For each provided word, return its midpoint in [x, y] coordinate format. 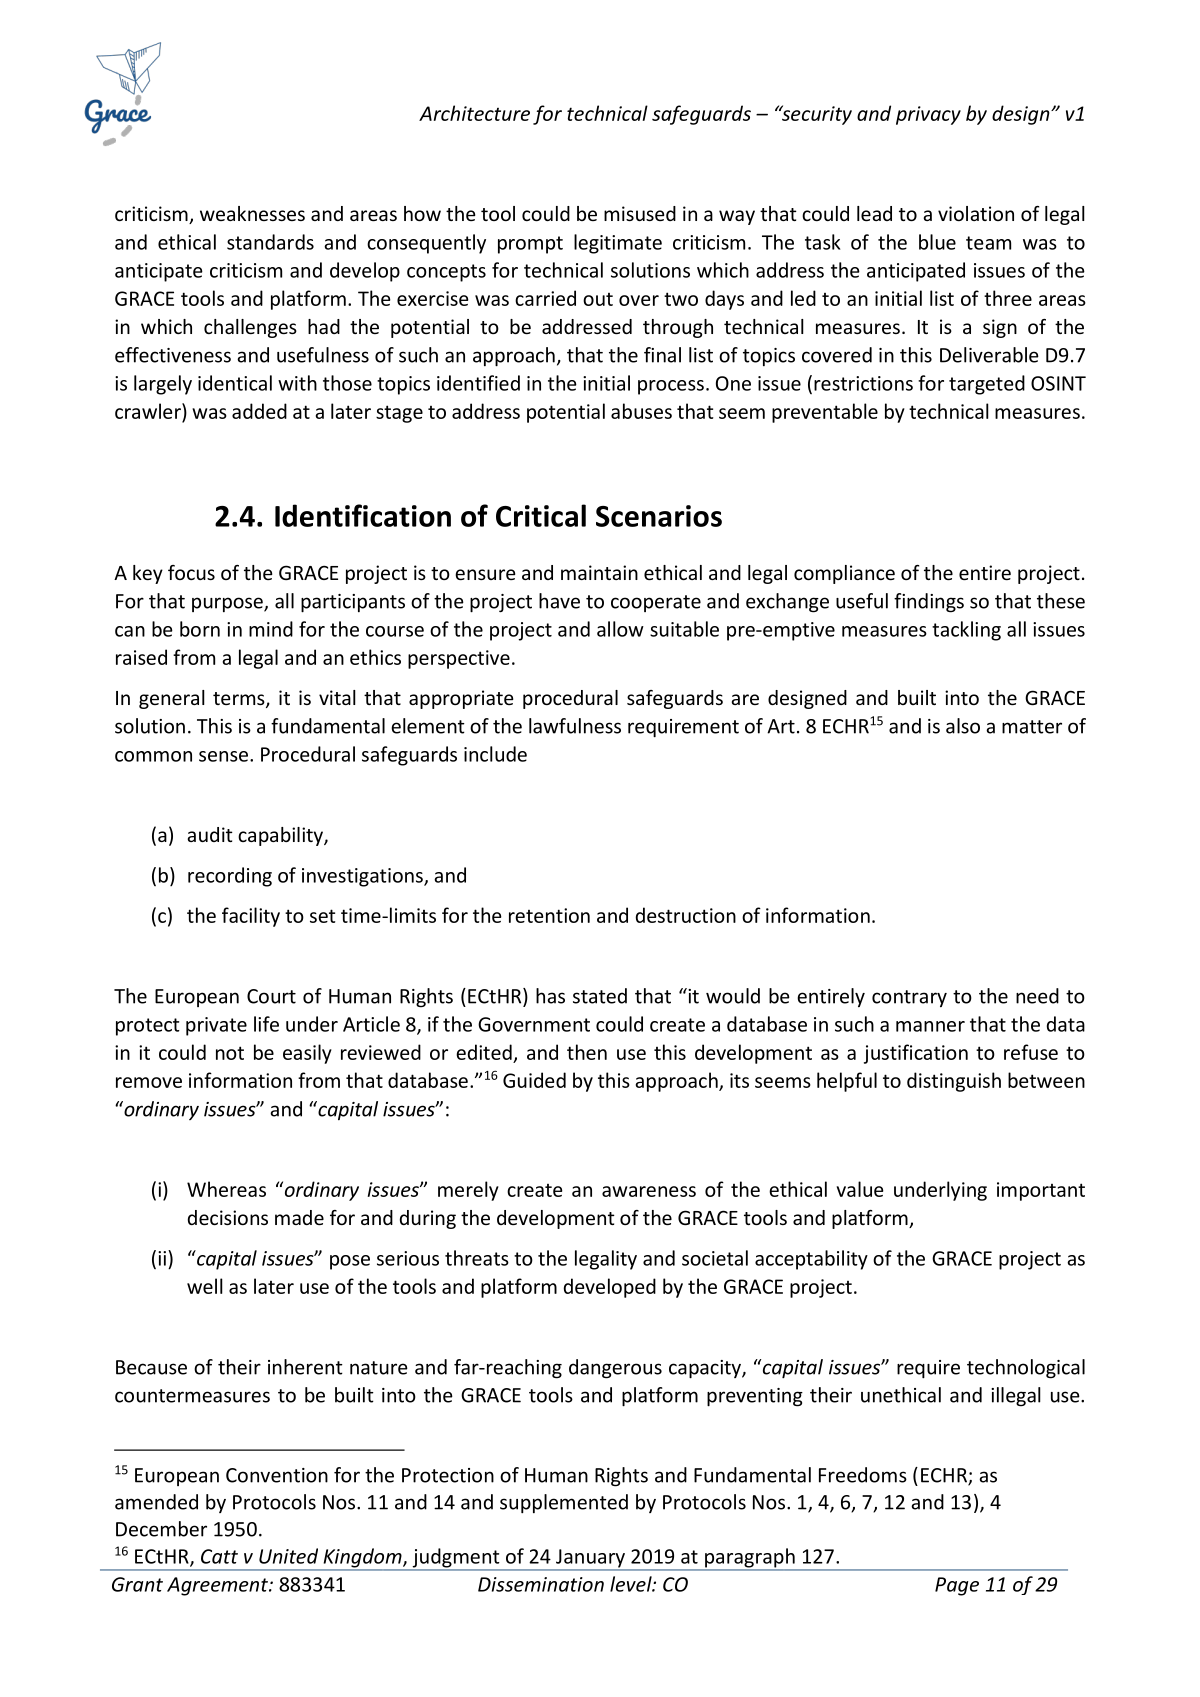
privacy [928, 115]
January [590, 1559]
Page [957, 1586]
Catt [219, 1556]
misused [640, 213]
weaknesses [252, 213]
